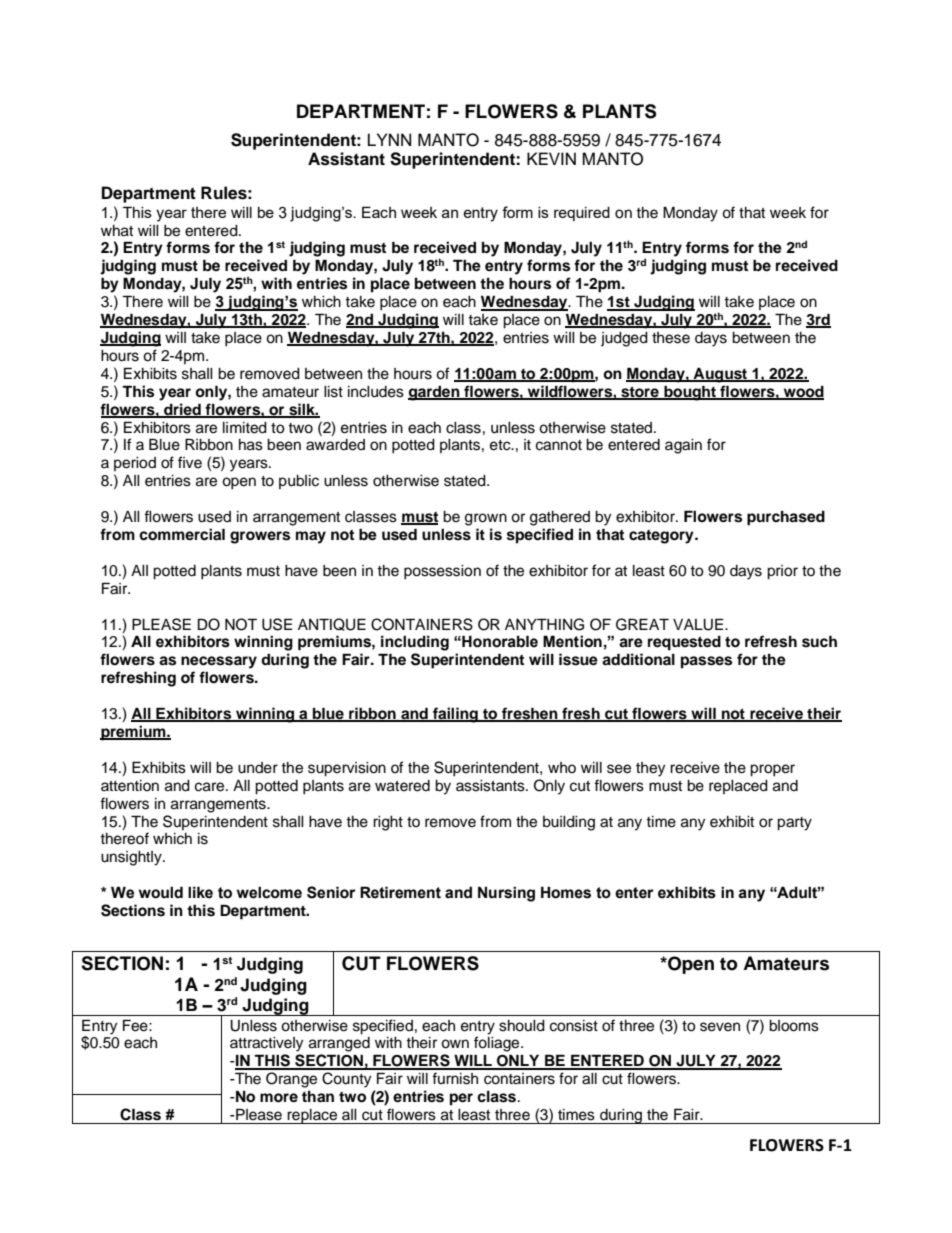 Image resolution: width=952 pixels, height=1233 pixels. I want to click on necessary, so click(219, 662).
